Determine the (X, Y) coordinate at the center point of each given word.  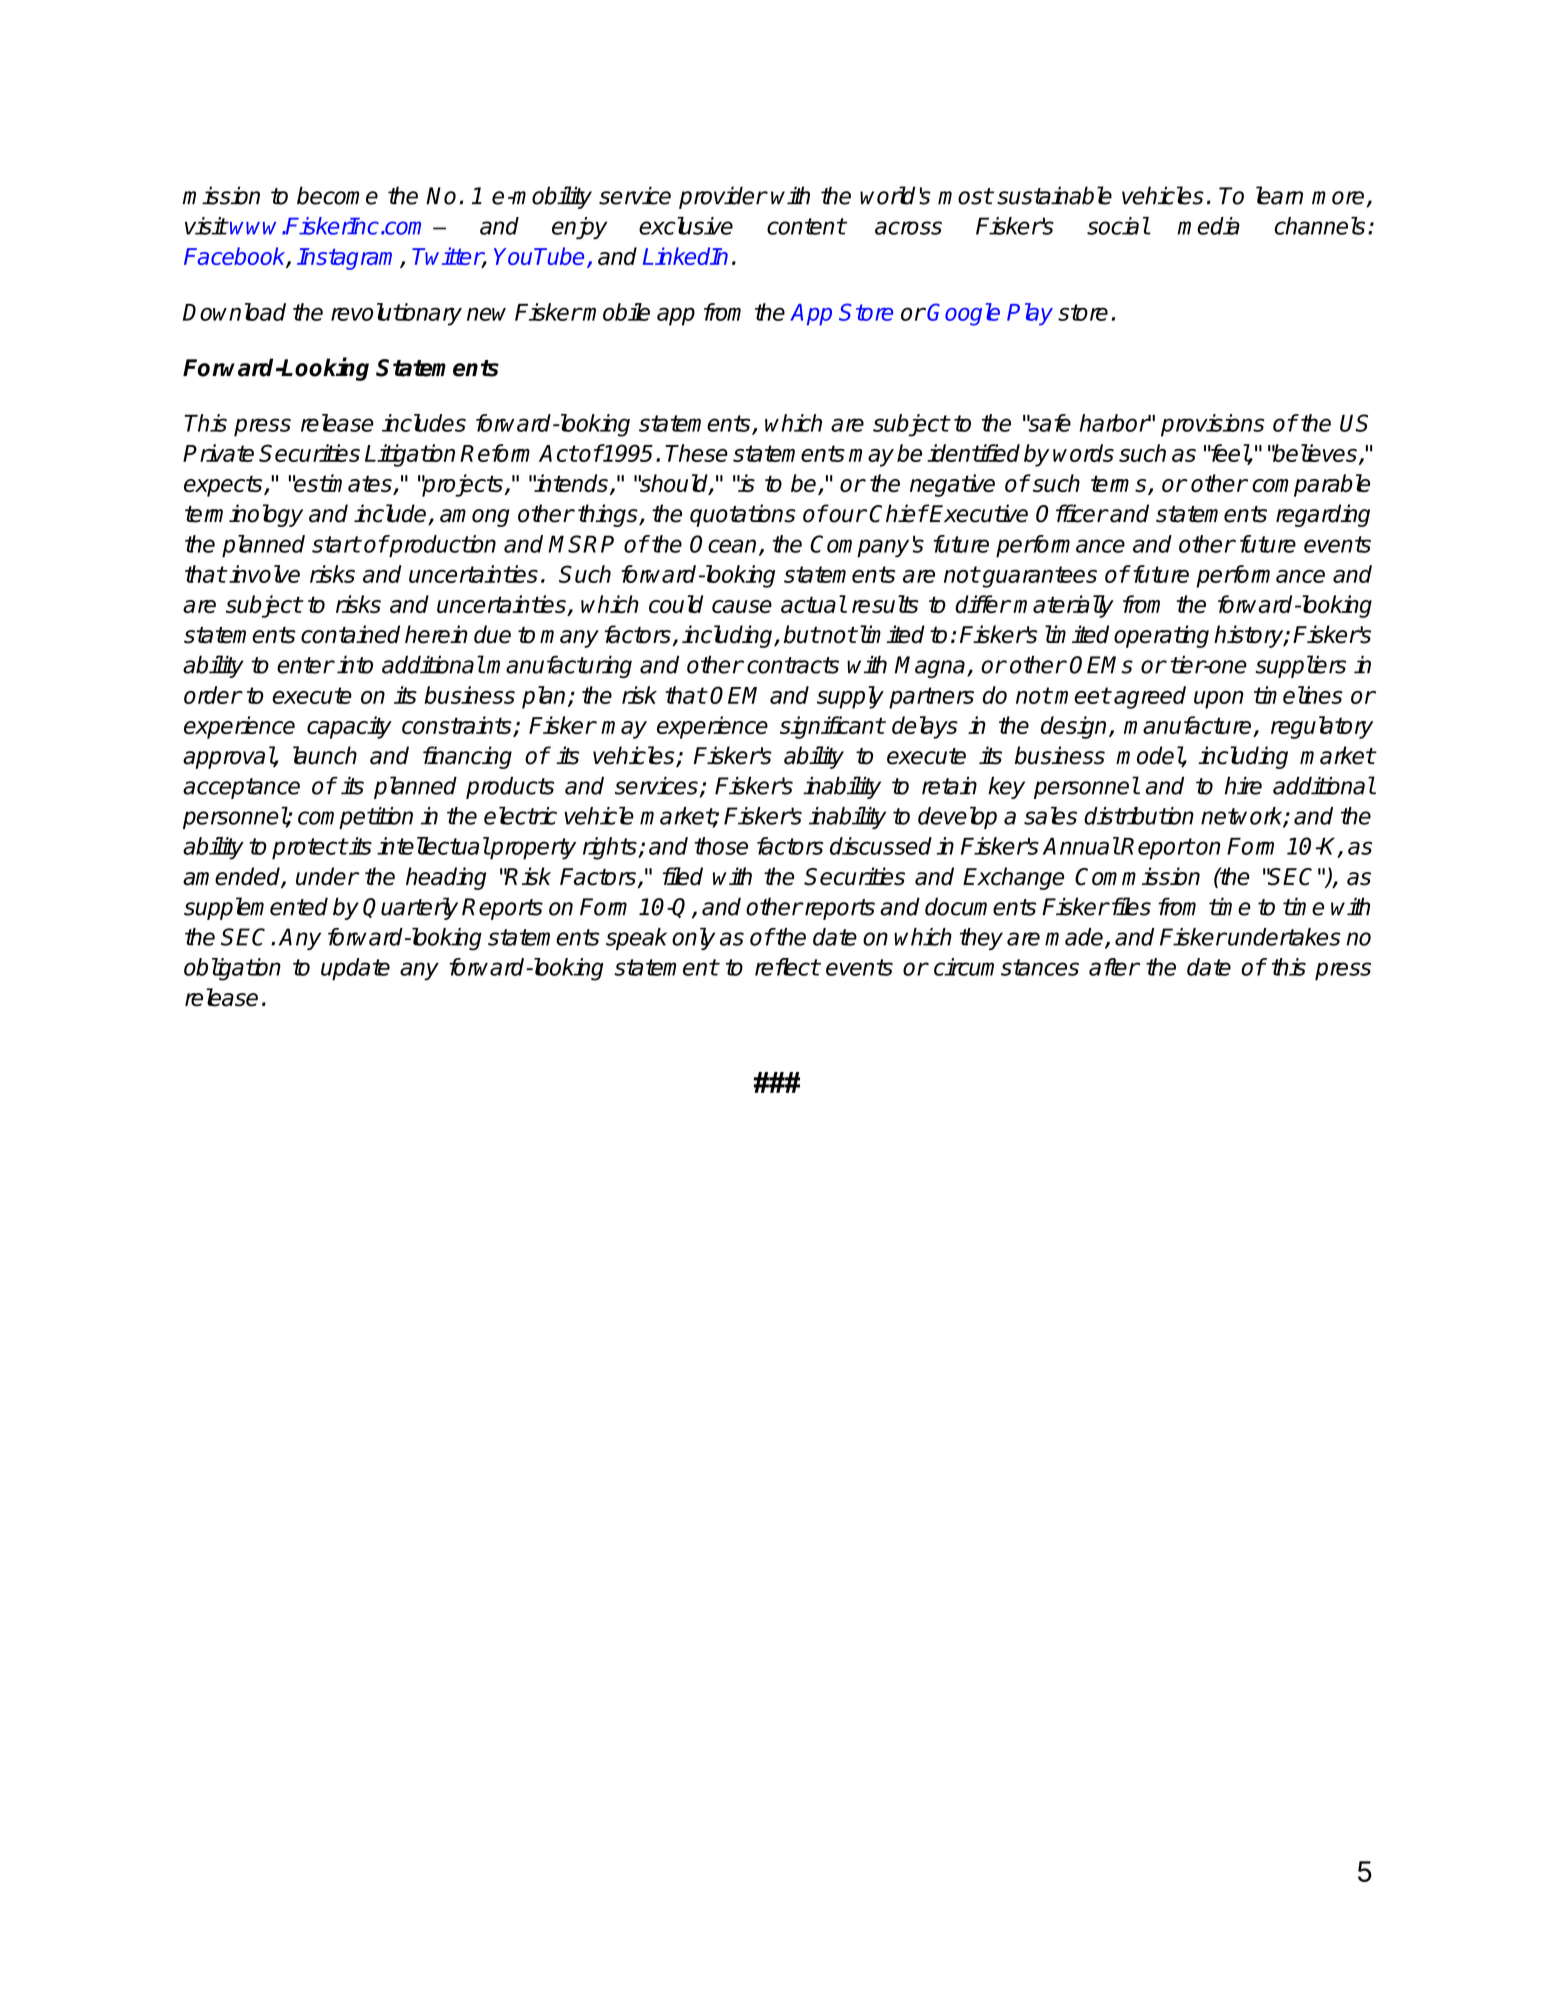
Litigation (410, 455)
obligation (232, 969)
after (1114, 967)
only (693, 938)
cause (742, 606)
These (696, 453)
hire (1243, 785)
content (806, 226)
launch (325, 755)
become (337, 195)
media (1208, 226)
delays (925, 727)
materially (1063, 606)
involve (264, 574)
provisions (1212, 425)
